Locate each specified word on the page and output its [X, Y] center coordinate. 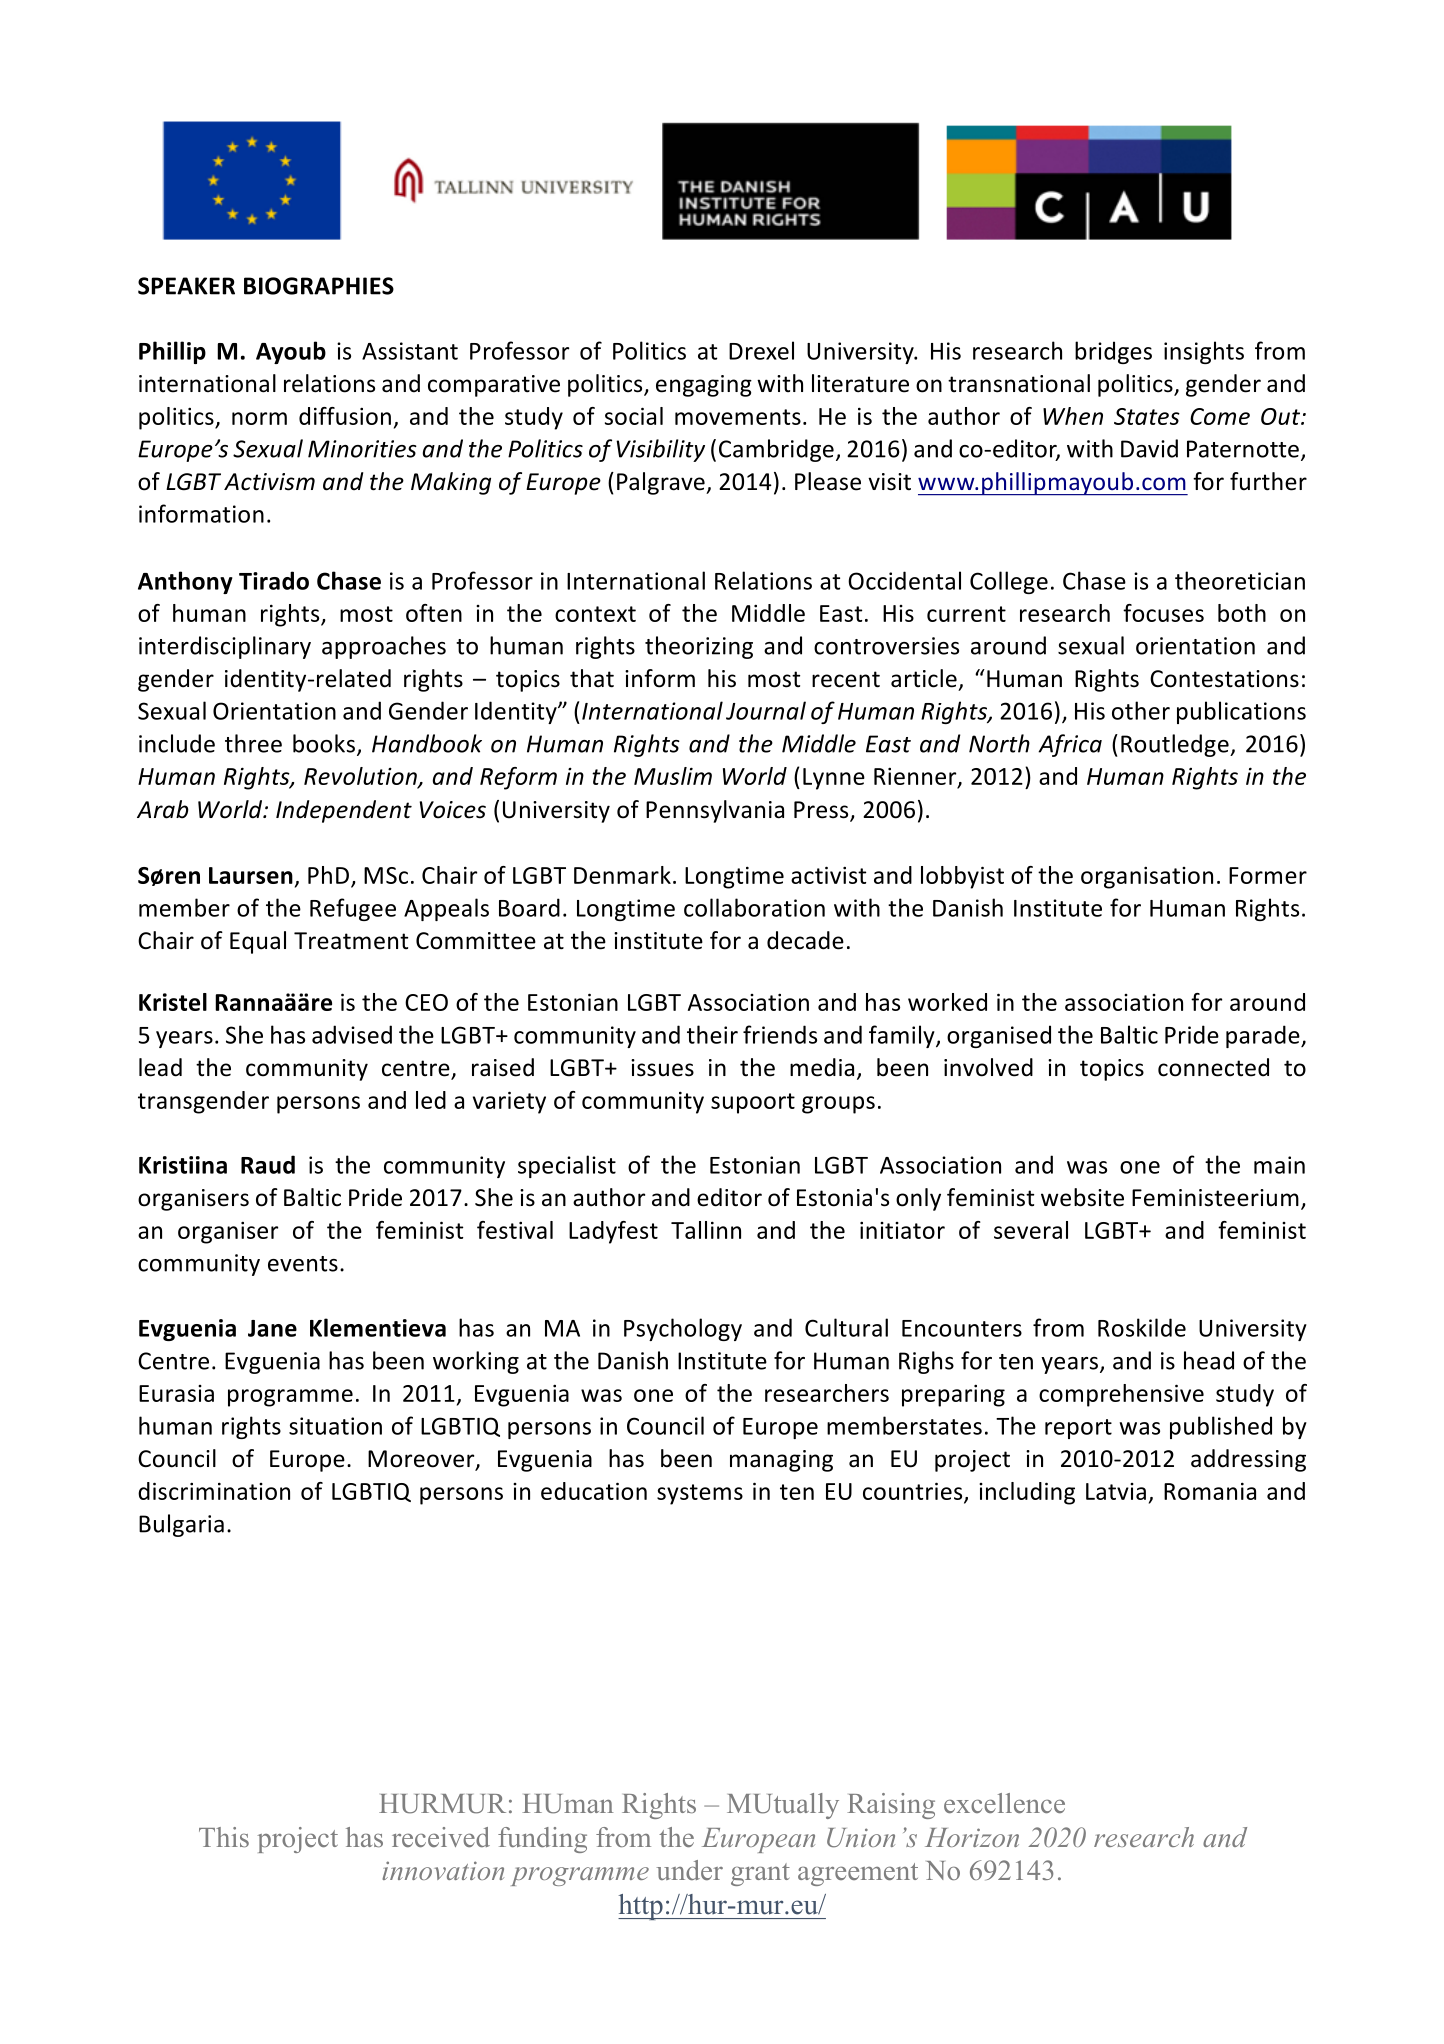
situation [335, 1426]
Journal [766, 710]
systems [700, 1494]
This [224, 1837]
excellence [1004, 1803]
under [690, 1870]
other [1141, 710]
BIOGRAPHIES [319, 286]
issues [662, 1068]
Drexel [761, 350]
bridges [1113, 352]
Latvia [1116, 1491]
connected [1213, 1067]
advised [352, 1034]
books [324, 743]
